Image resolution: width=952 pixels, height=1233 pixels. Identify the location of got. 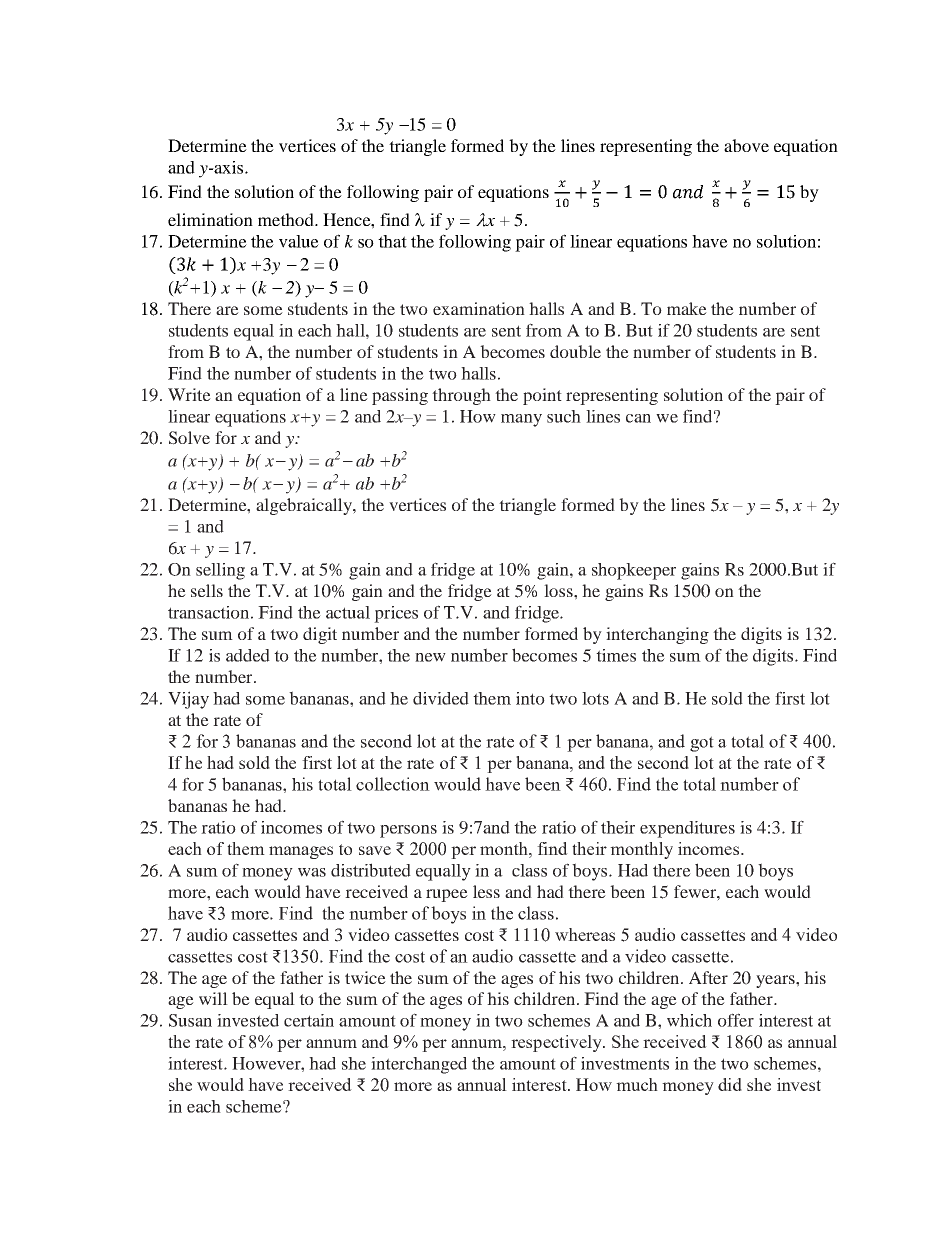
(702, 744).
